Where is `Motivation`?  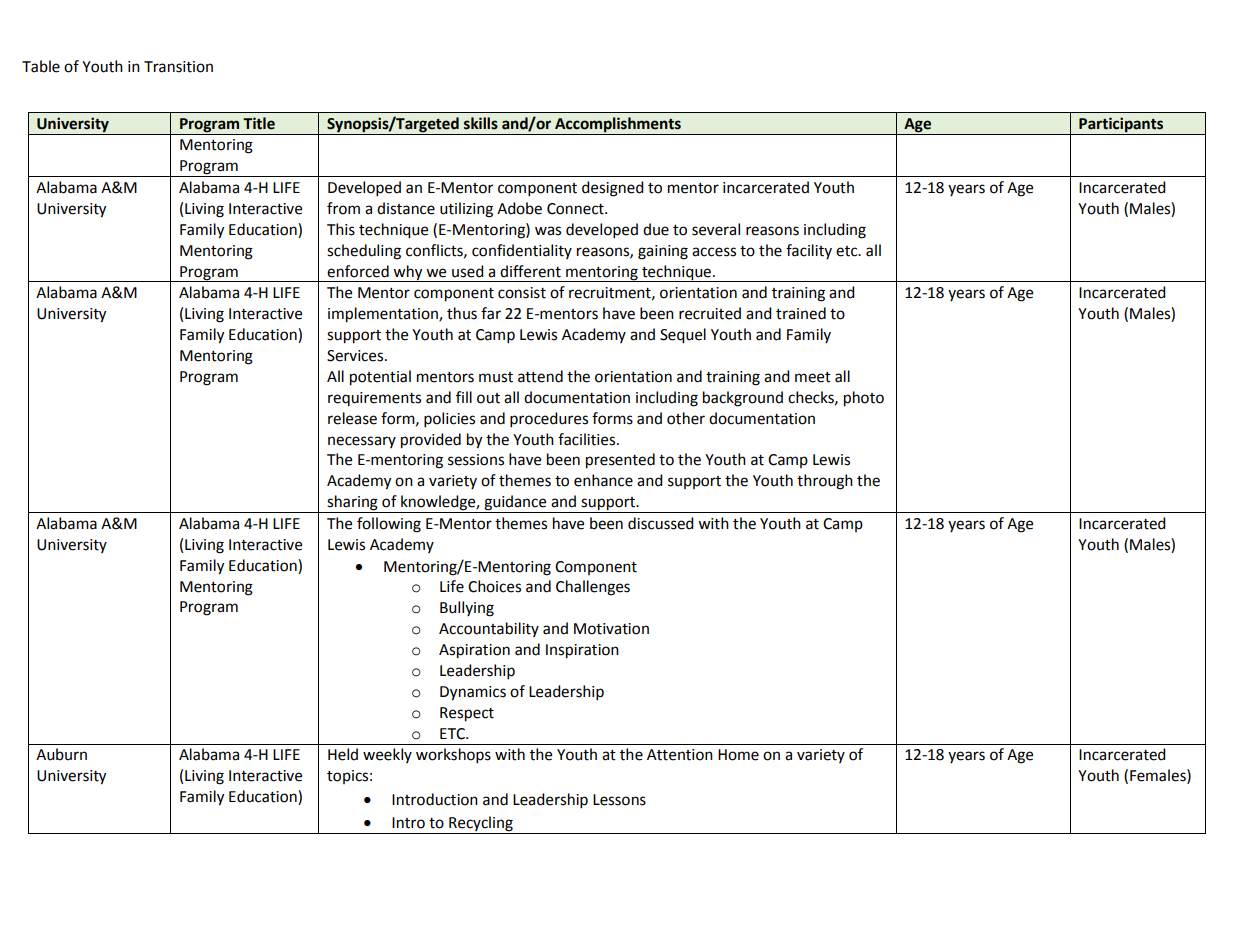
Motivation is located at coordinates (611, 629).
